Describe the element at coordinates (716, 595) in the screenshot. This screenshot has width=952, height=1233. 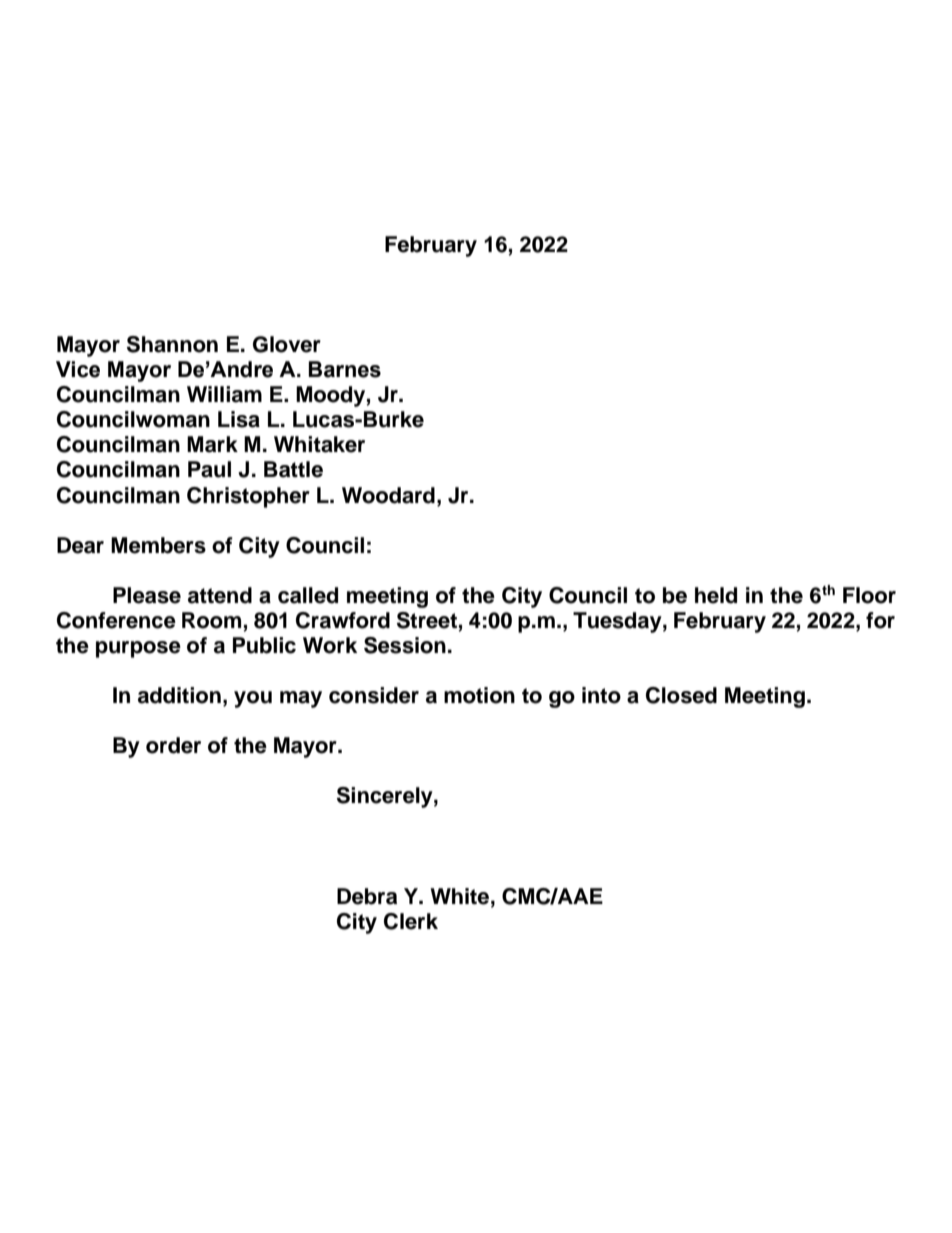
I see `held` at that location.
